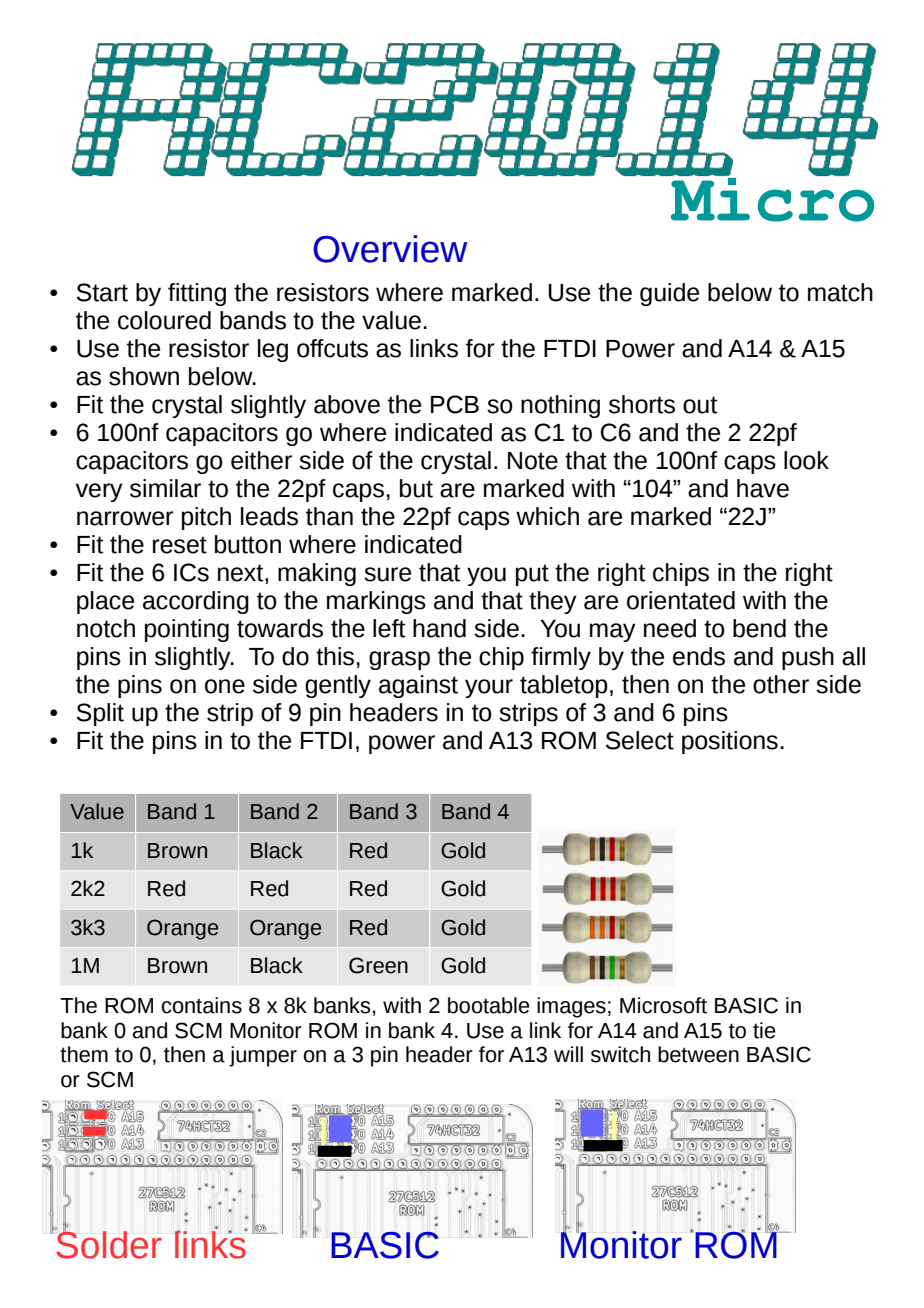  Describe the element at coordinates (568, 1054) in the page. I see `will` at that location.
